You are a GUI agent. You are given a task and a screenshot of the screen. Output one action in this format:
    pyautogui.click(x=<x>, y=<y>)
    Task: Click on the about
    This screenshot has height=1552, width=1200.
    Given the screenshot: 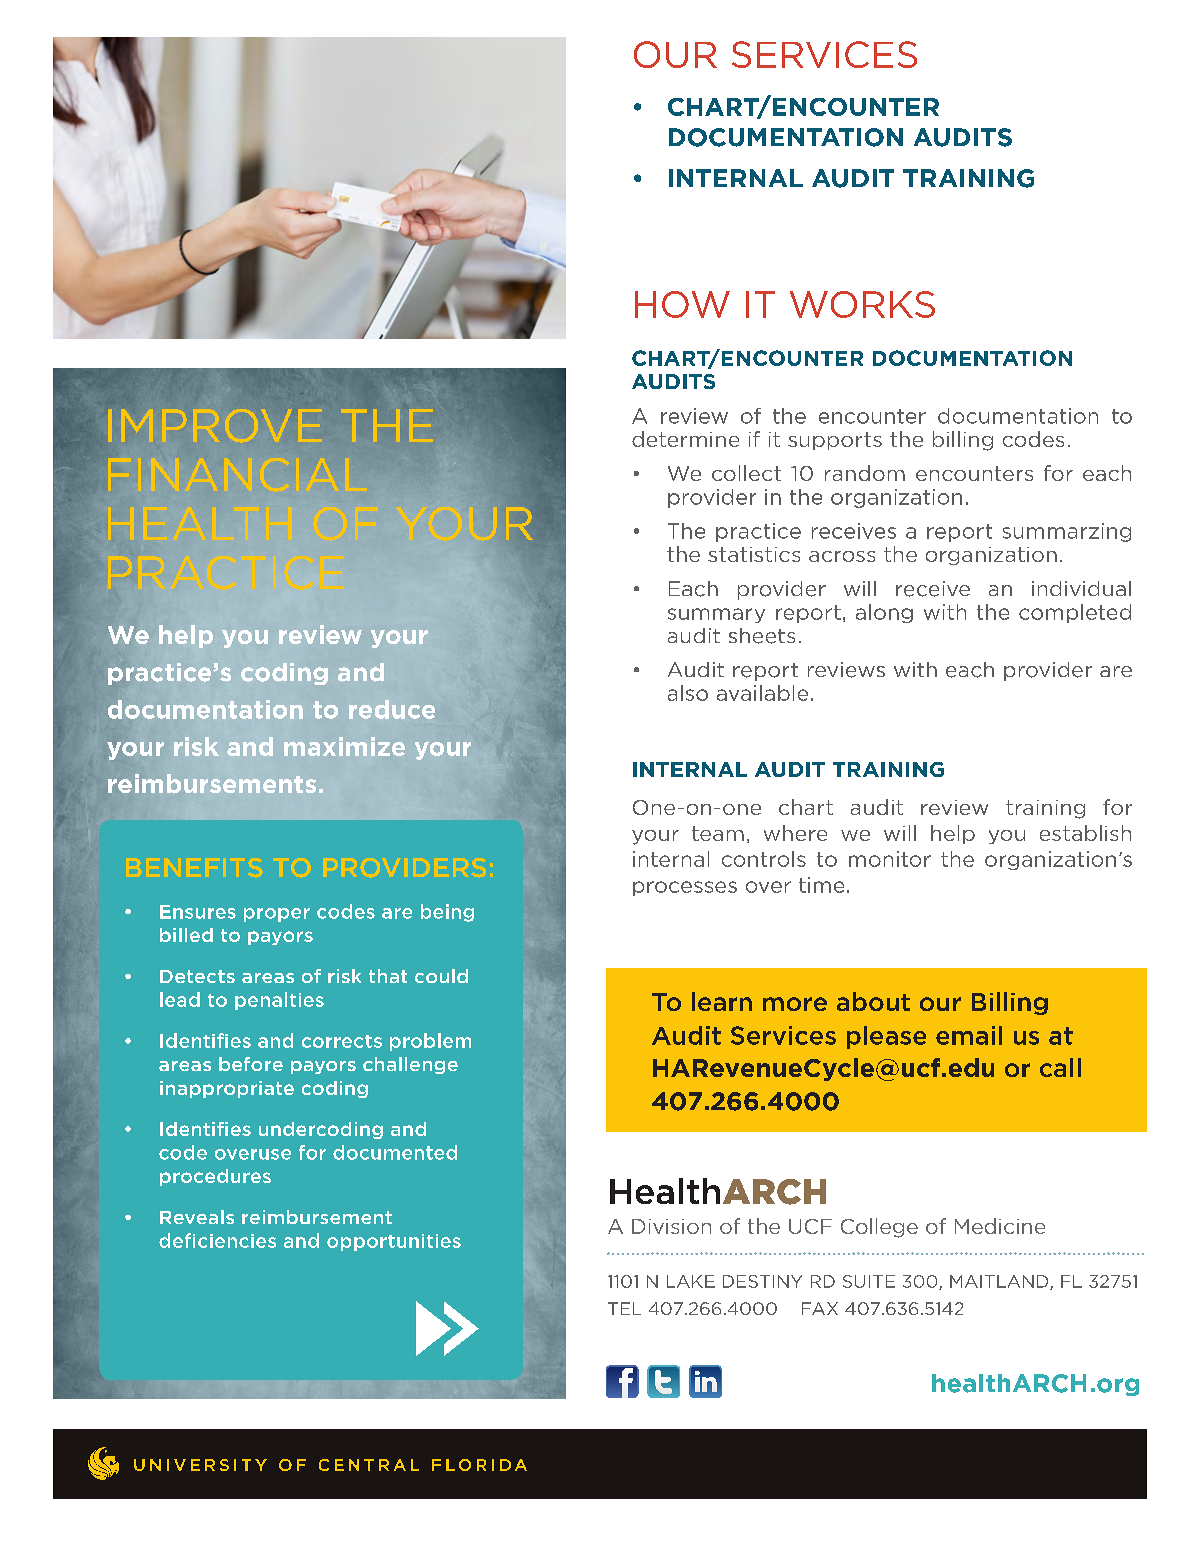 What is the action you would take?
    pyautogui.click(x=873, y=1001)
